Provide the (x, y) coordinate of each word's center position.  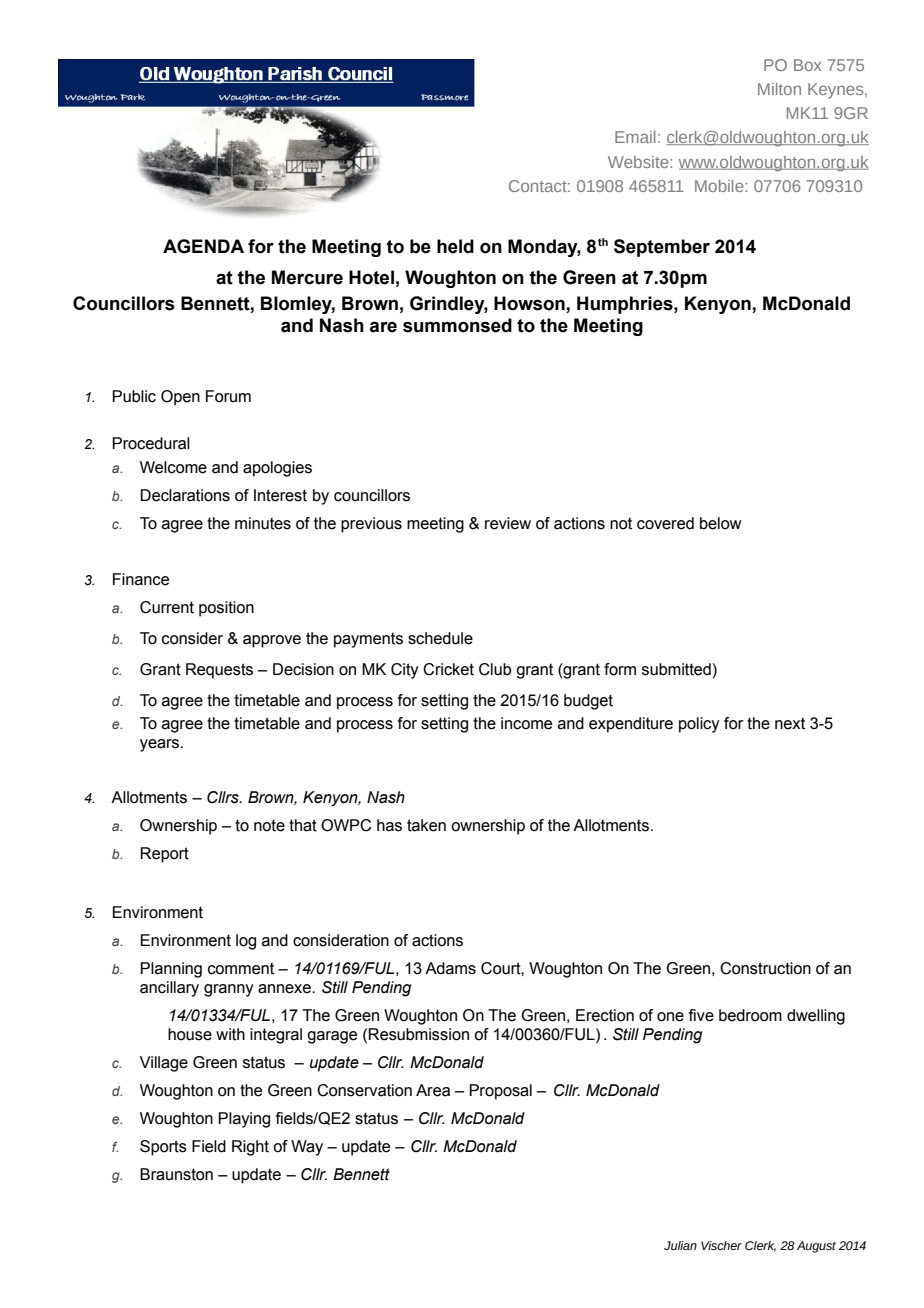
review (508, 523)
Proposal (500, 1092)
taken (426, 825)
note (269, 825)
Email (635, 137)
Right (250, 1148)
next (790, 723)
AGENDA (203, 246)
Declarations (185, 495)
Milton (779, 89)
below (721, 523)
